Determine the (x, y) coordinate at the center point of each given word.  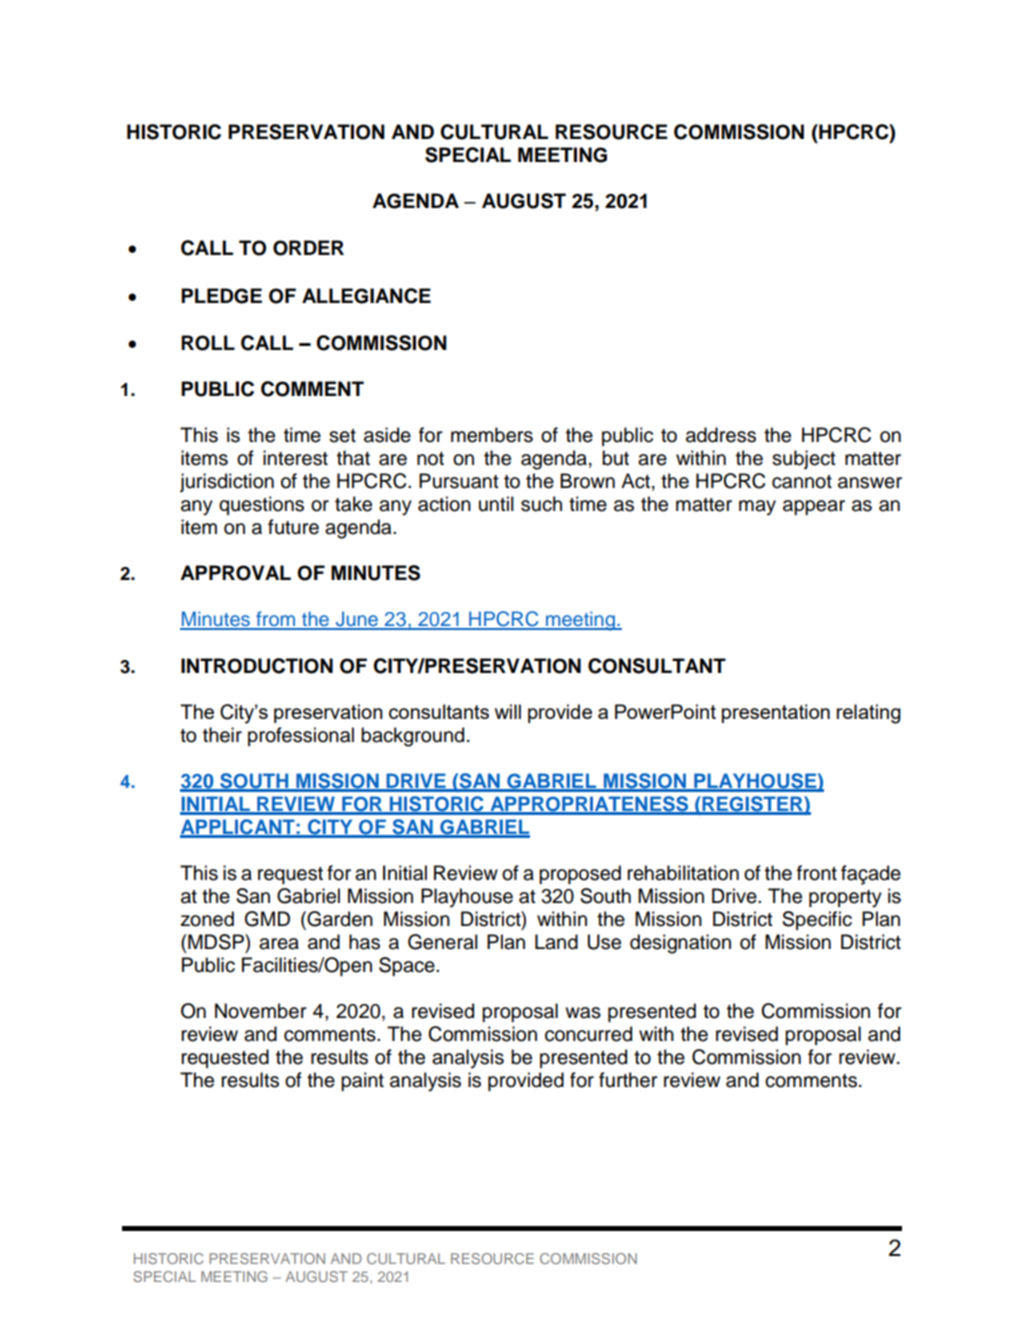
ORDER (308, 248)
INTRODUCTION (257, 666)
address (721, 435)
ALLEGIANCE (366, 296)
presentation (776, 713)
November (260, 1011)
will (508, 711)
